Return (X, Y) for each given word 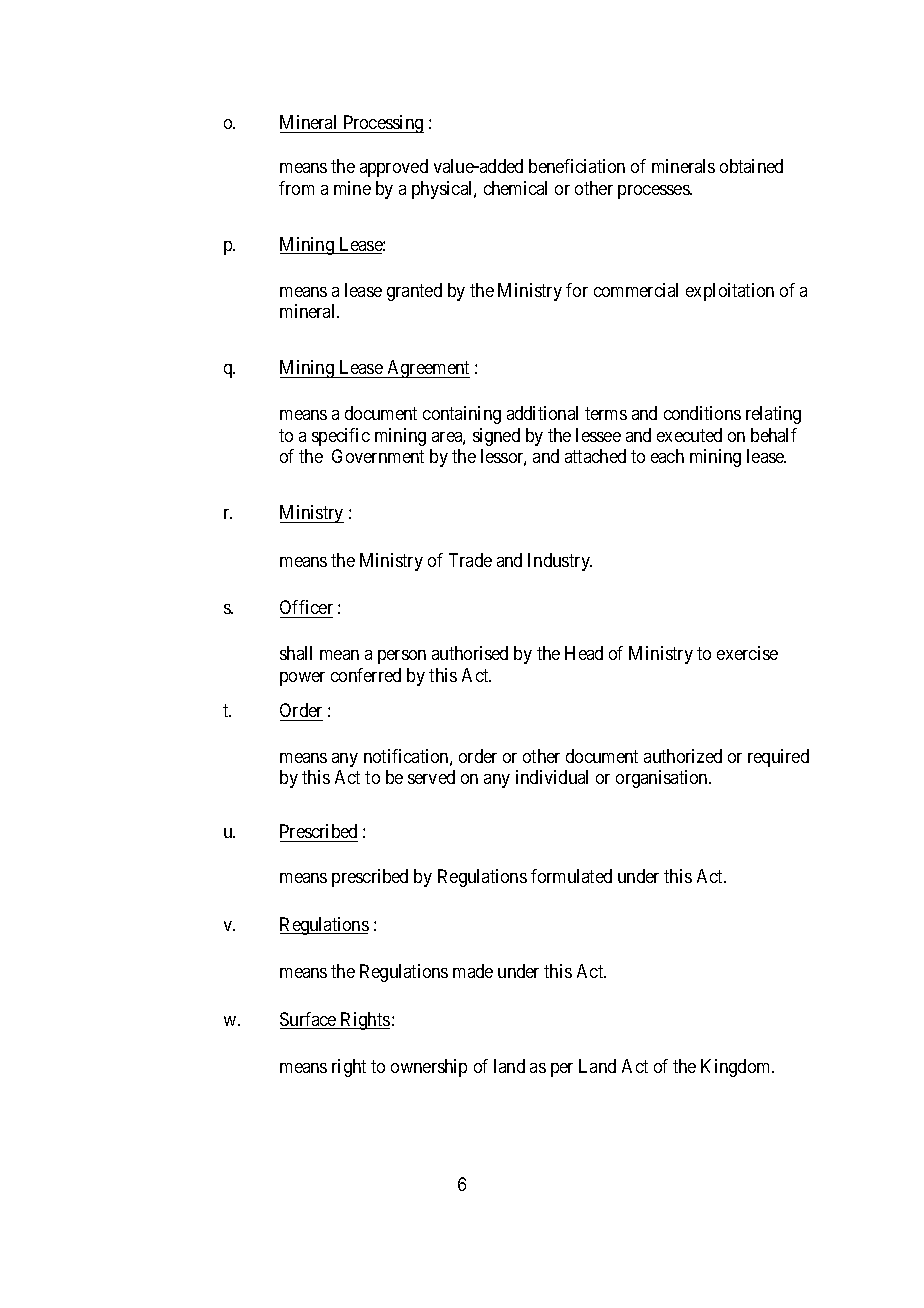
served (431, 777)
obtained (751, 166)
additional (542, 413)
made (473, 971)
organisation (663, 779)
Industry (560, 562)
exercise (747, 653)
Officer (306, 607)
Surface (309, 1020)
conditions (702, 413)
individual (552, 777)
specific (341, 437)
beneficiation (577, 166)
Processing (382, 124)
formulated (571, 876)
